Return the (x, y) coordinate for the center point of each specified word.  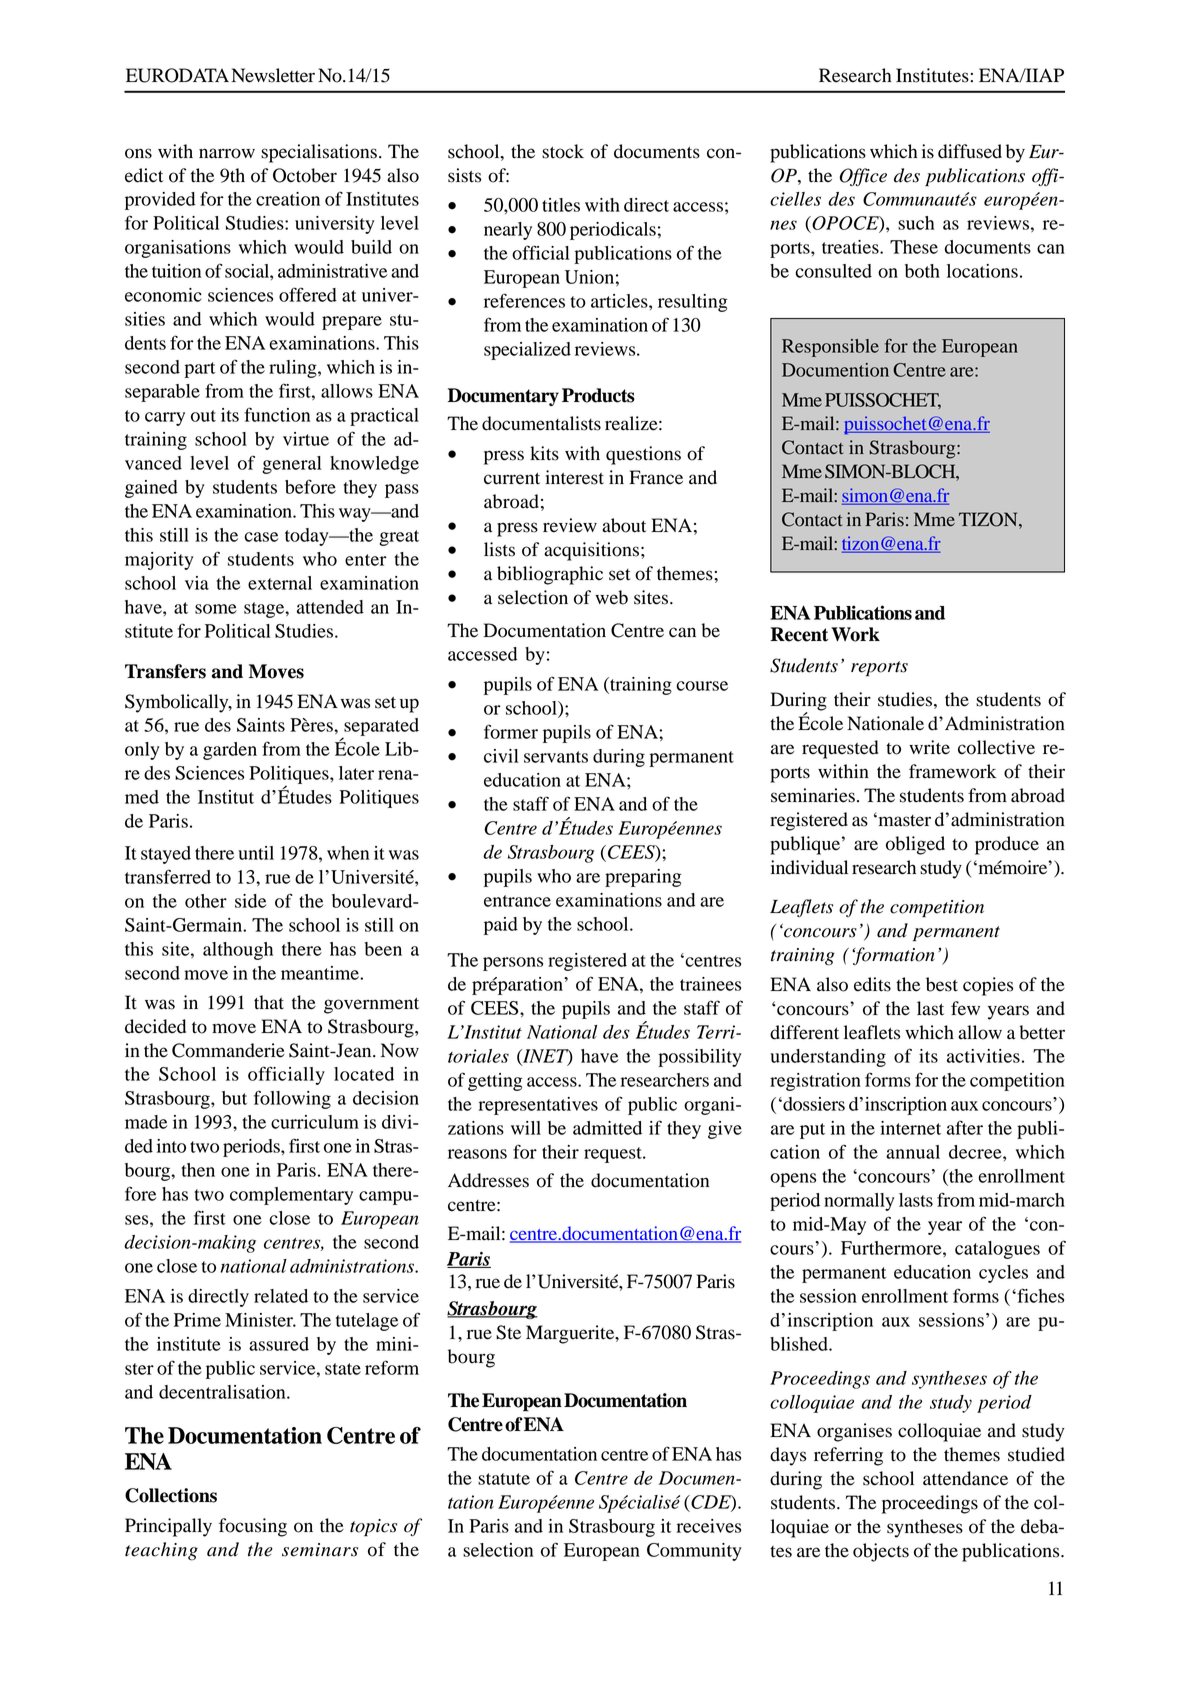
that (269, 1002)
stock (563, 151)
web (611, 597)
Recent (799, 634)
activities (983, 1056)
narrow (227, 153)
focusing (253, 1527)
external (280, 583)
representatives (538, 1106)
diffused (970, 151)
